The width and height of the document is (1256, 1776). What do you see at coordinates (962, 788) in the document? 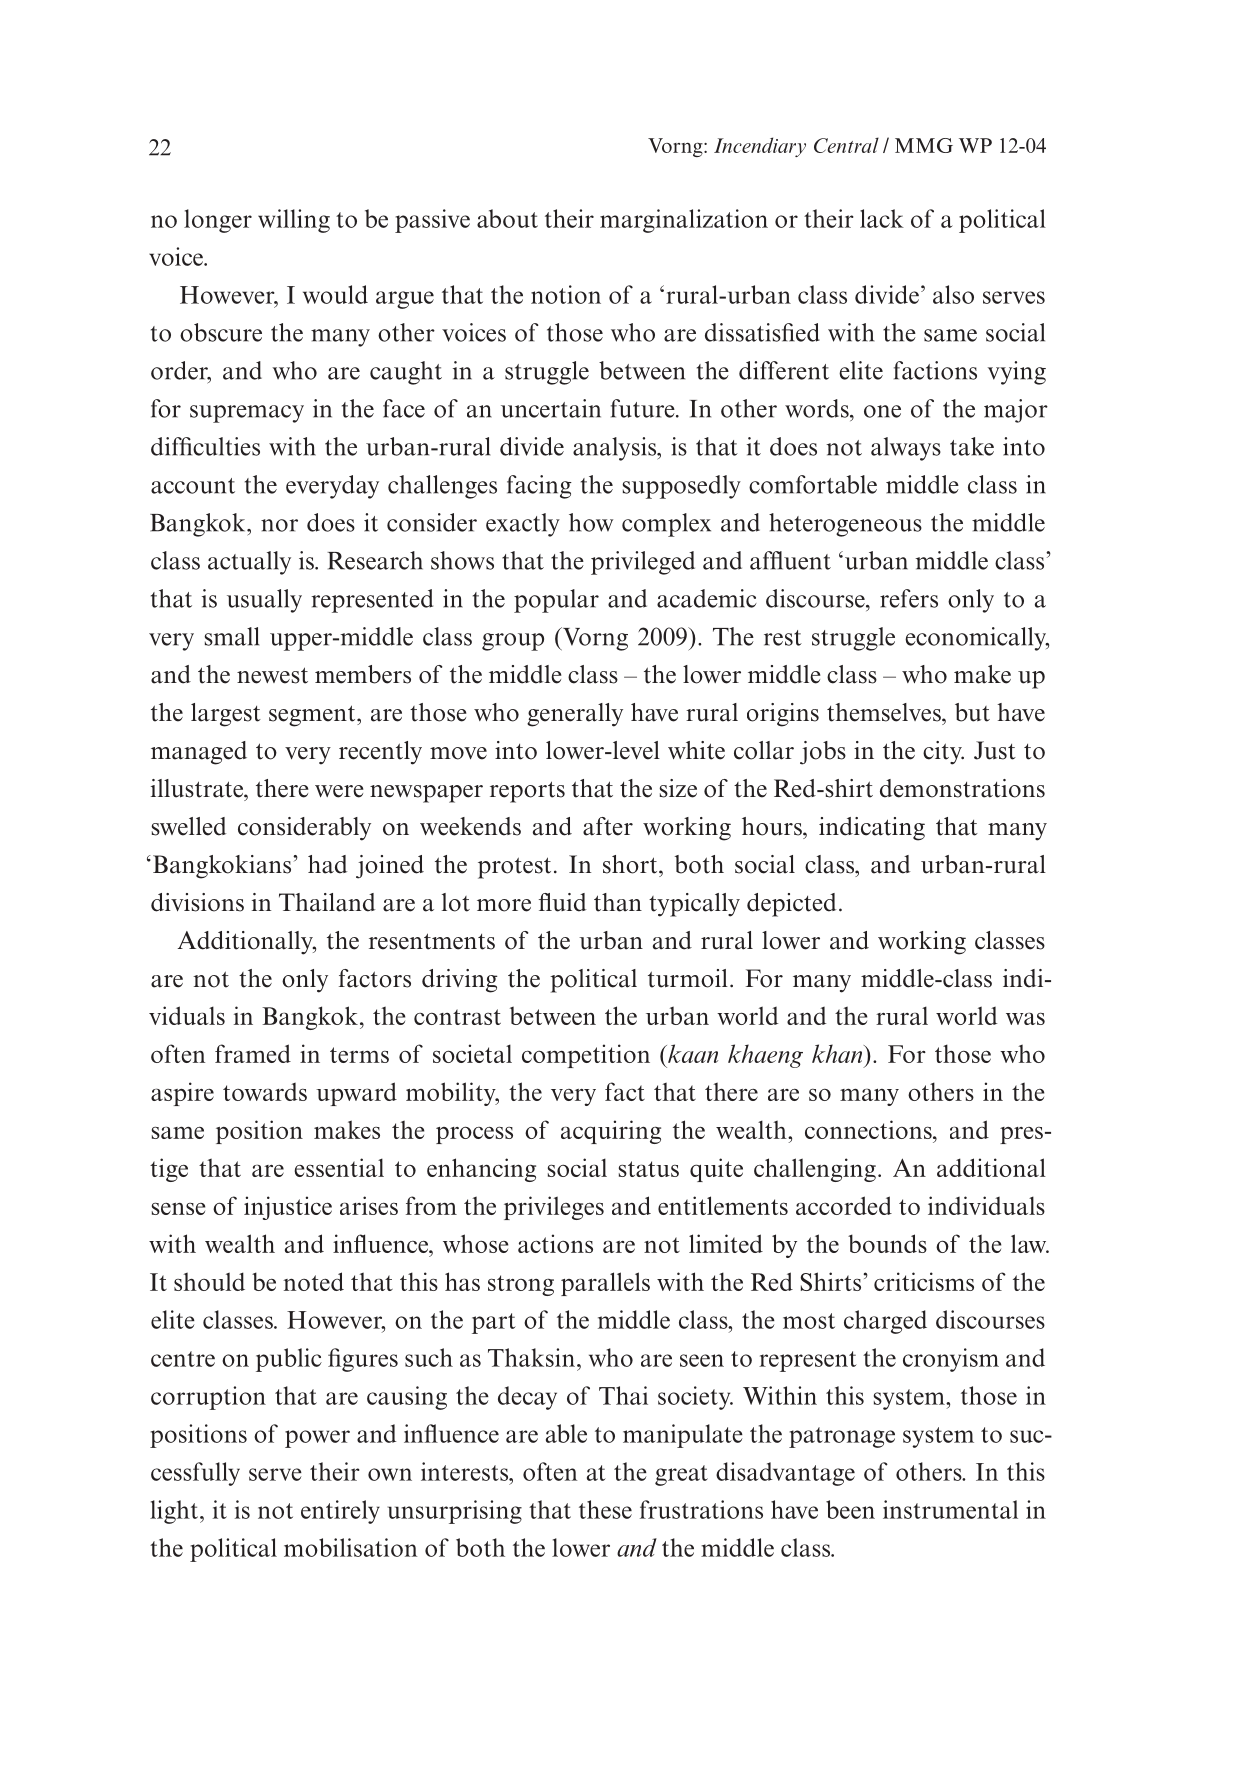
I see `demonstrations` at bounding box center [962, 788].
